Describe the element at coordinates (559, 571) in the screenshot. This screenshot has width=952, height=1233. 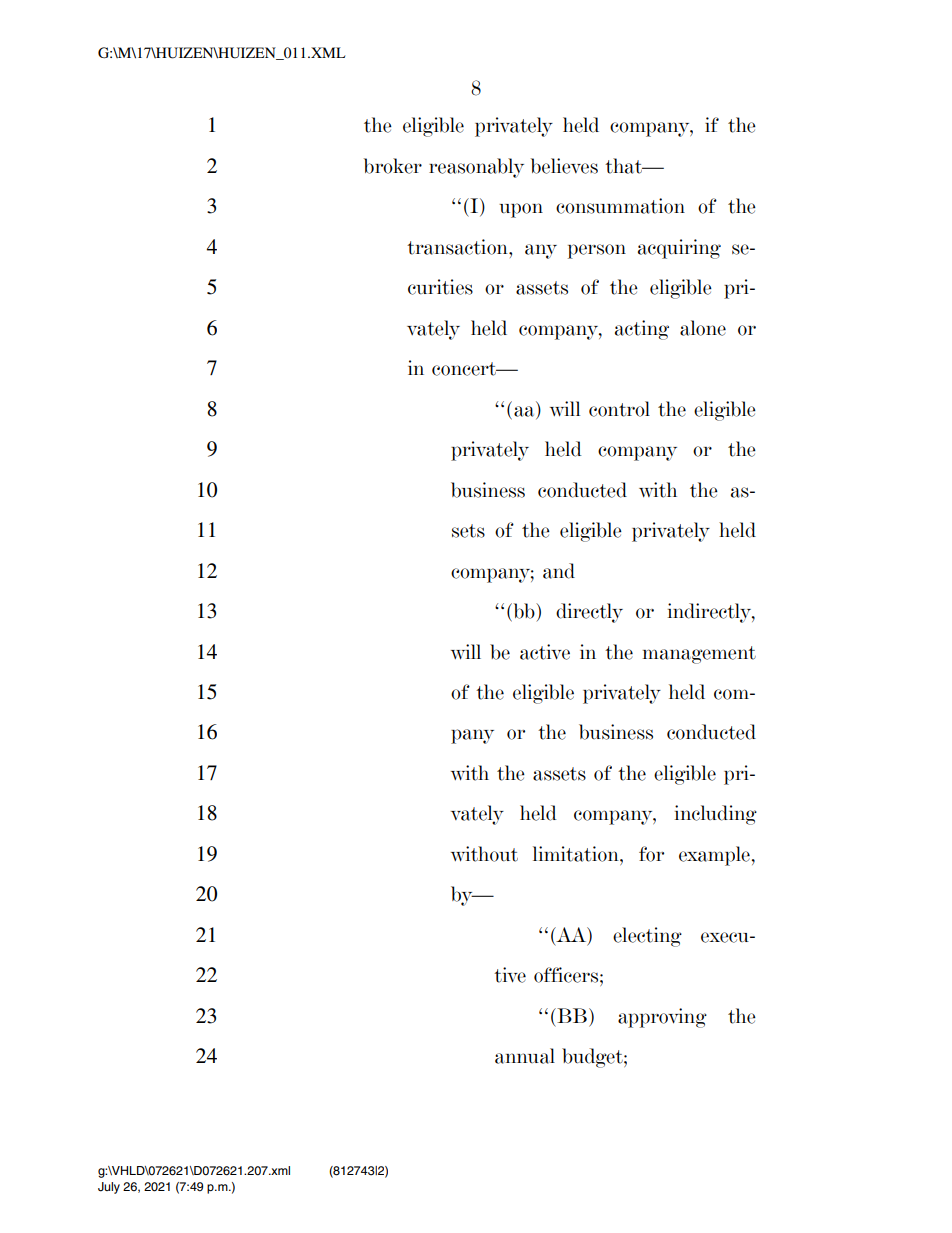
I see `and` at that location.
